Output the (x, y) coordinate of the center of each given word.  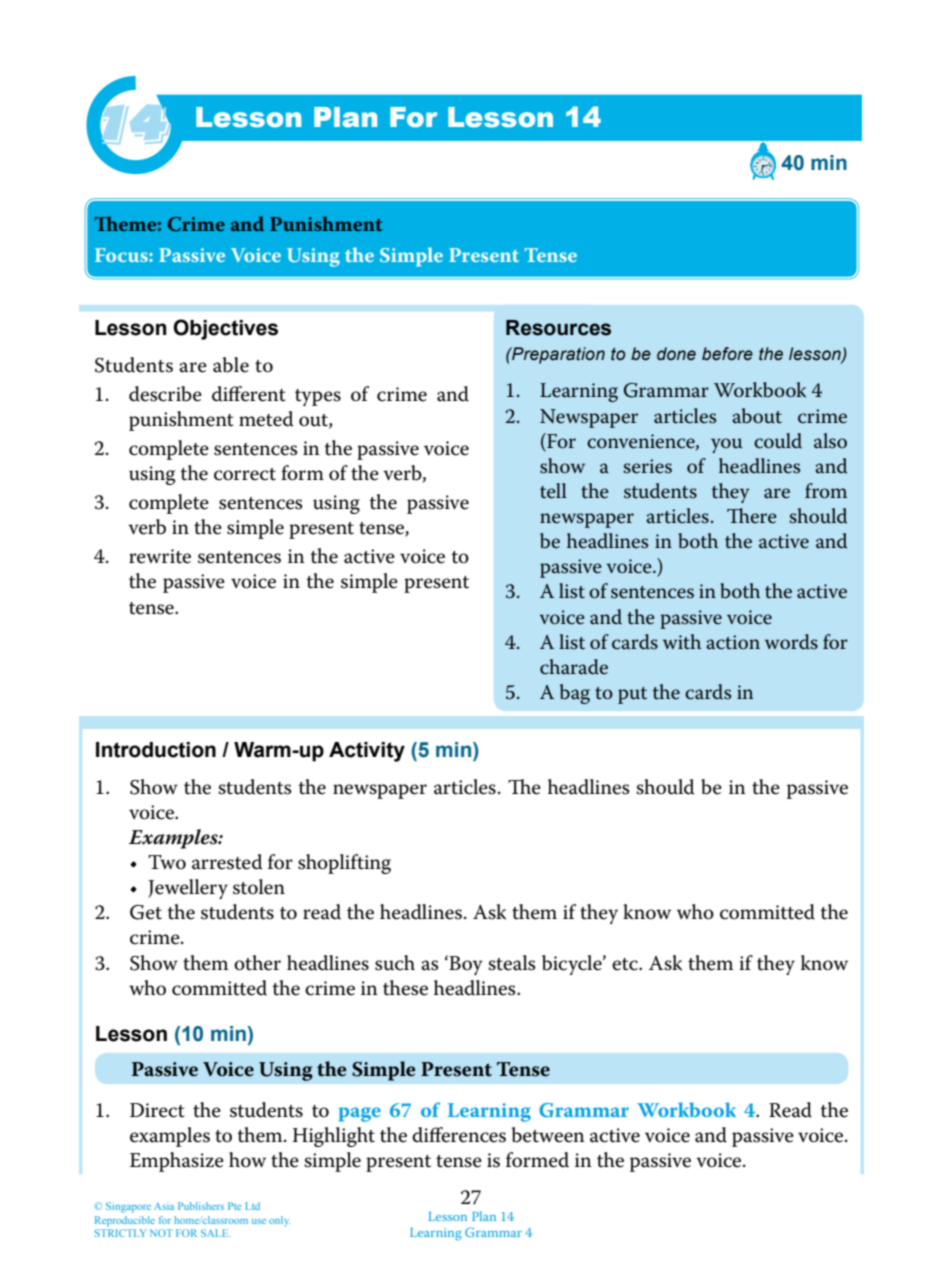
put (632, 695)
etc (626, 964)
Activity (367, 752)
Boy (465, 965)
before (727, 354)
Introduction (156, 750)
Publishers (201, 1206)
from (826, 491)
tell (553, 491)
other (257, 963)
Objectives (225, 329)
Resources (558, 328)
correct (245, 474)
